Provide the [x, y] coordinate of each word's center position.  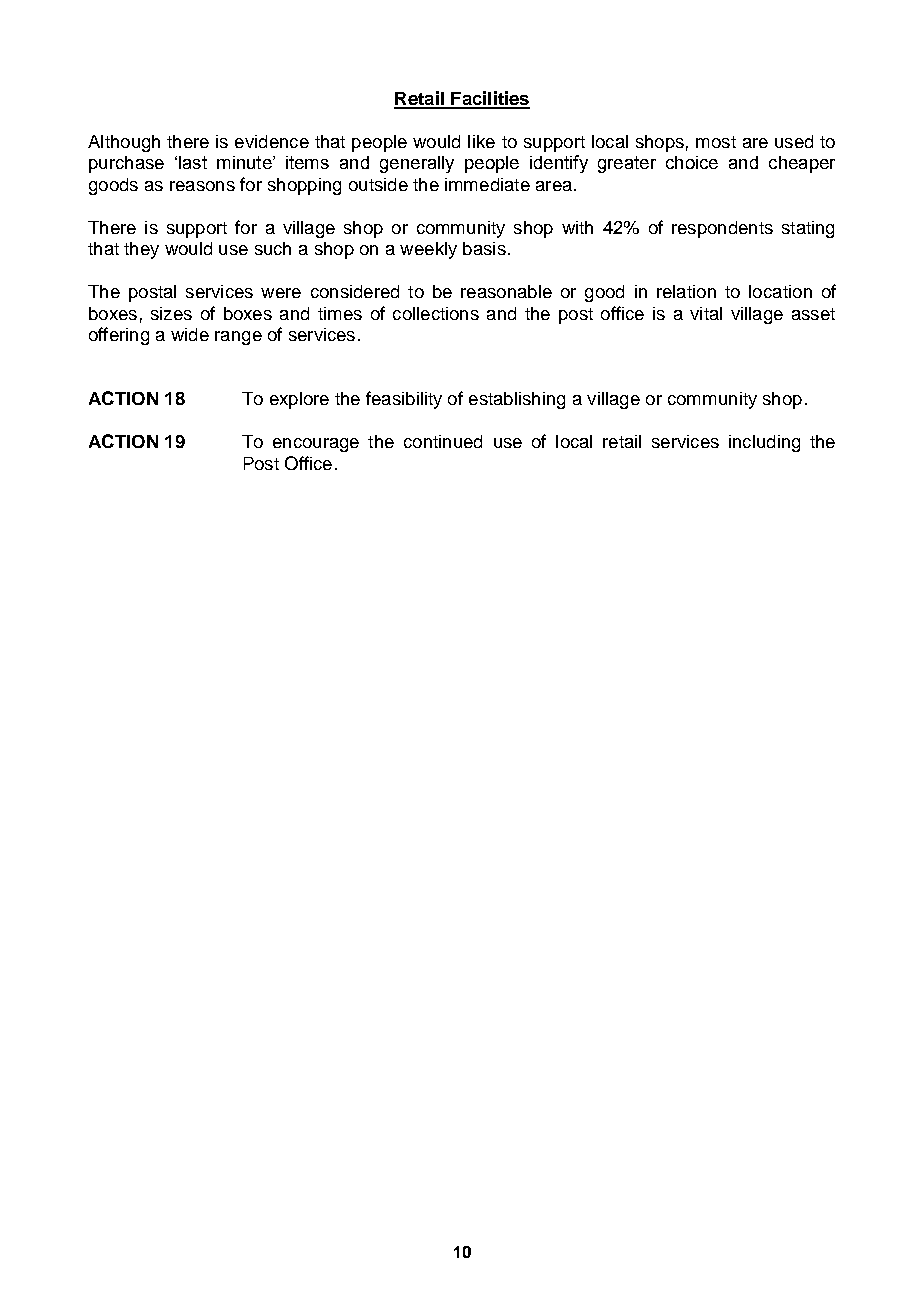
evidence [272, 141]
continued [443, 441]
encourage [316, 445]
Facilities [489, 99]
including [764, 443]
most [716, 142]
